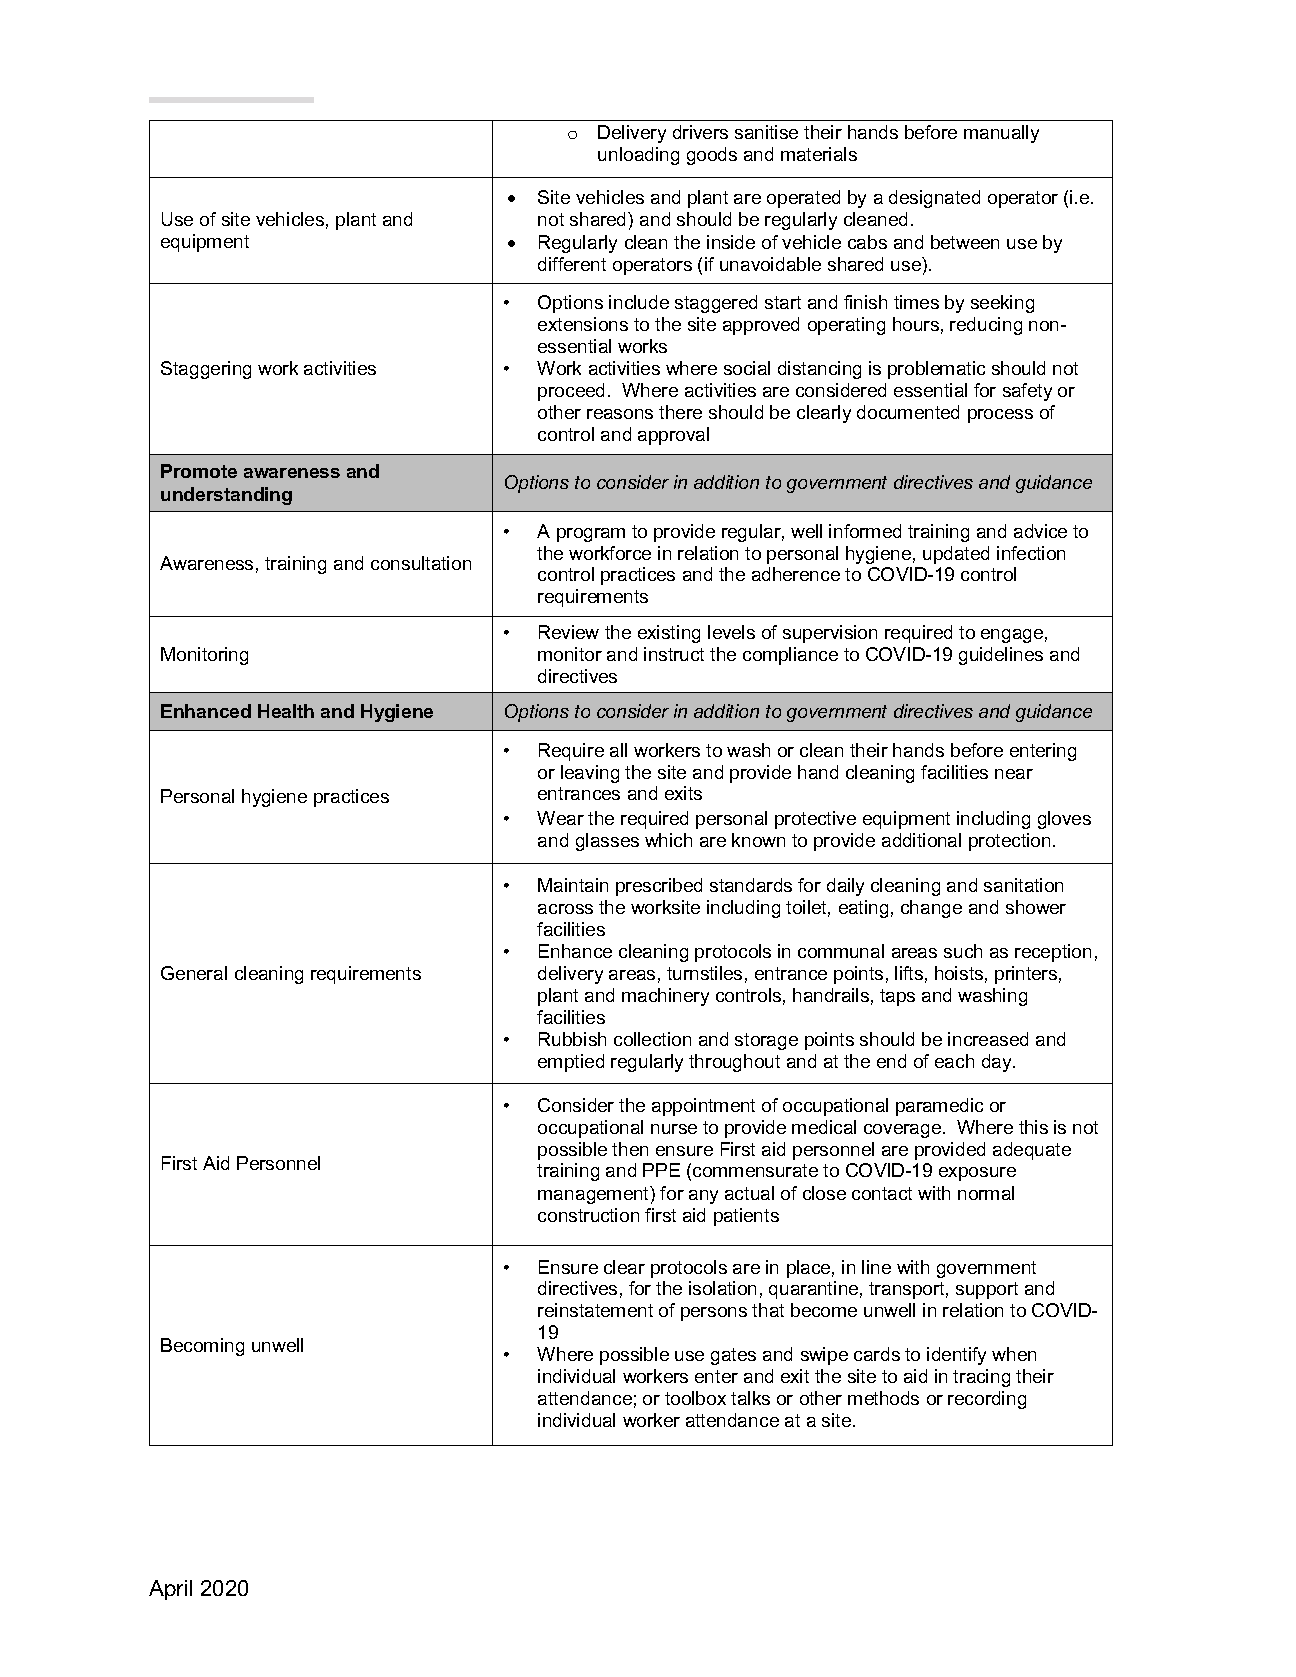  I want to click on Staggering, so click(206, 370).
